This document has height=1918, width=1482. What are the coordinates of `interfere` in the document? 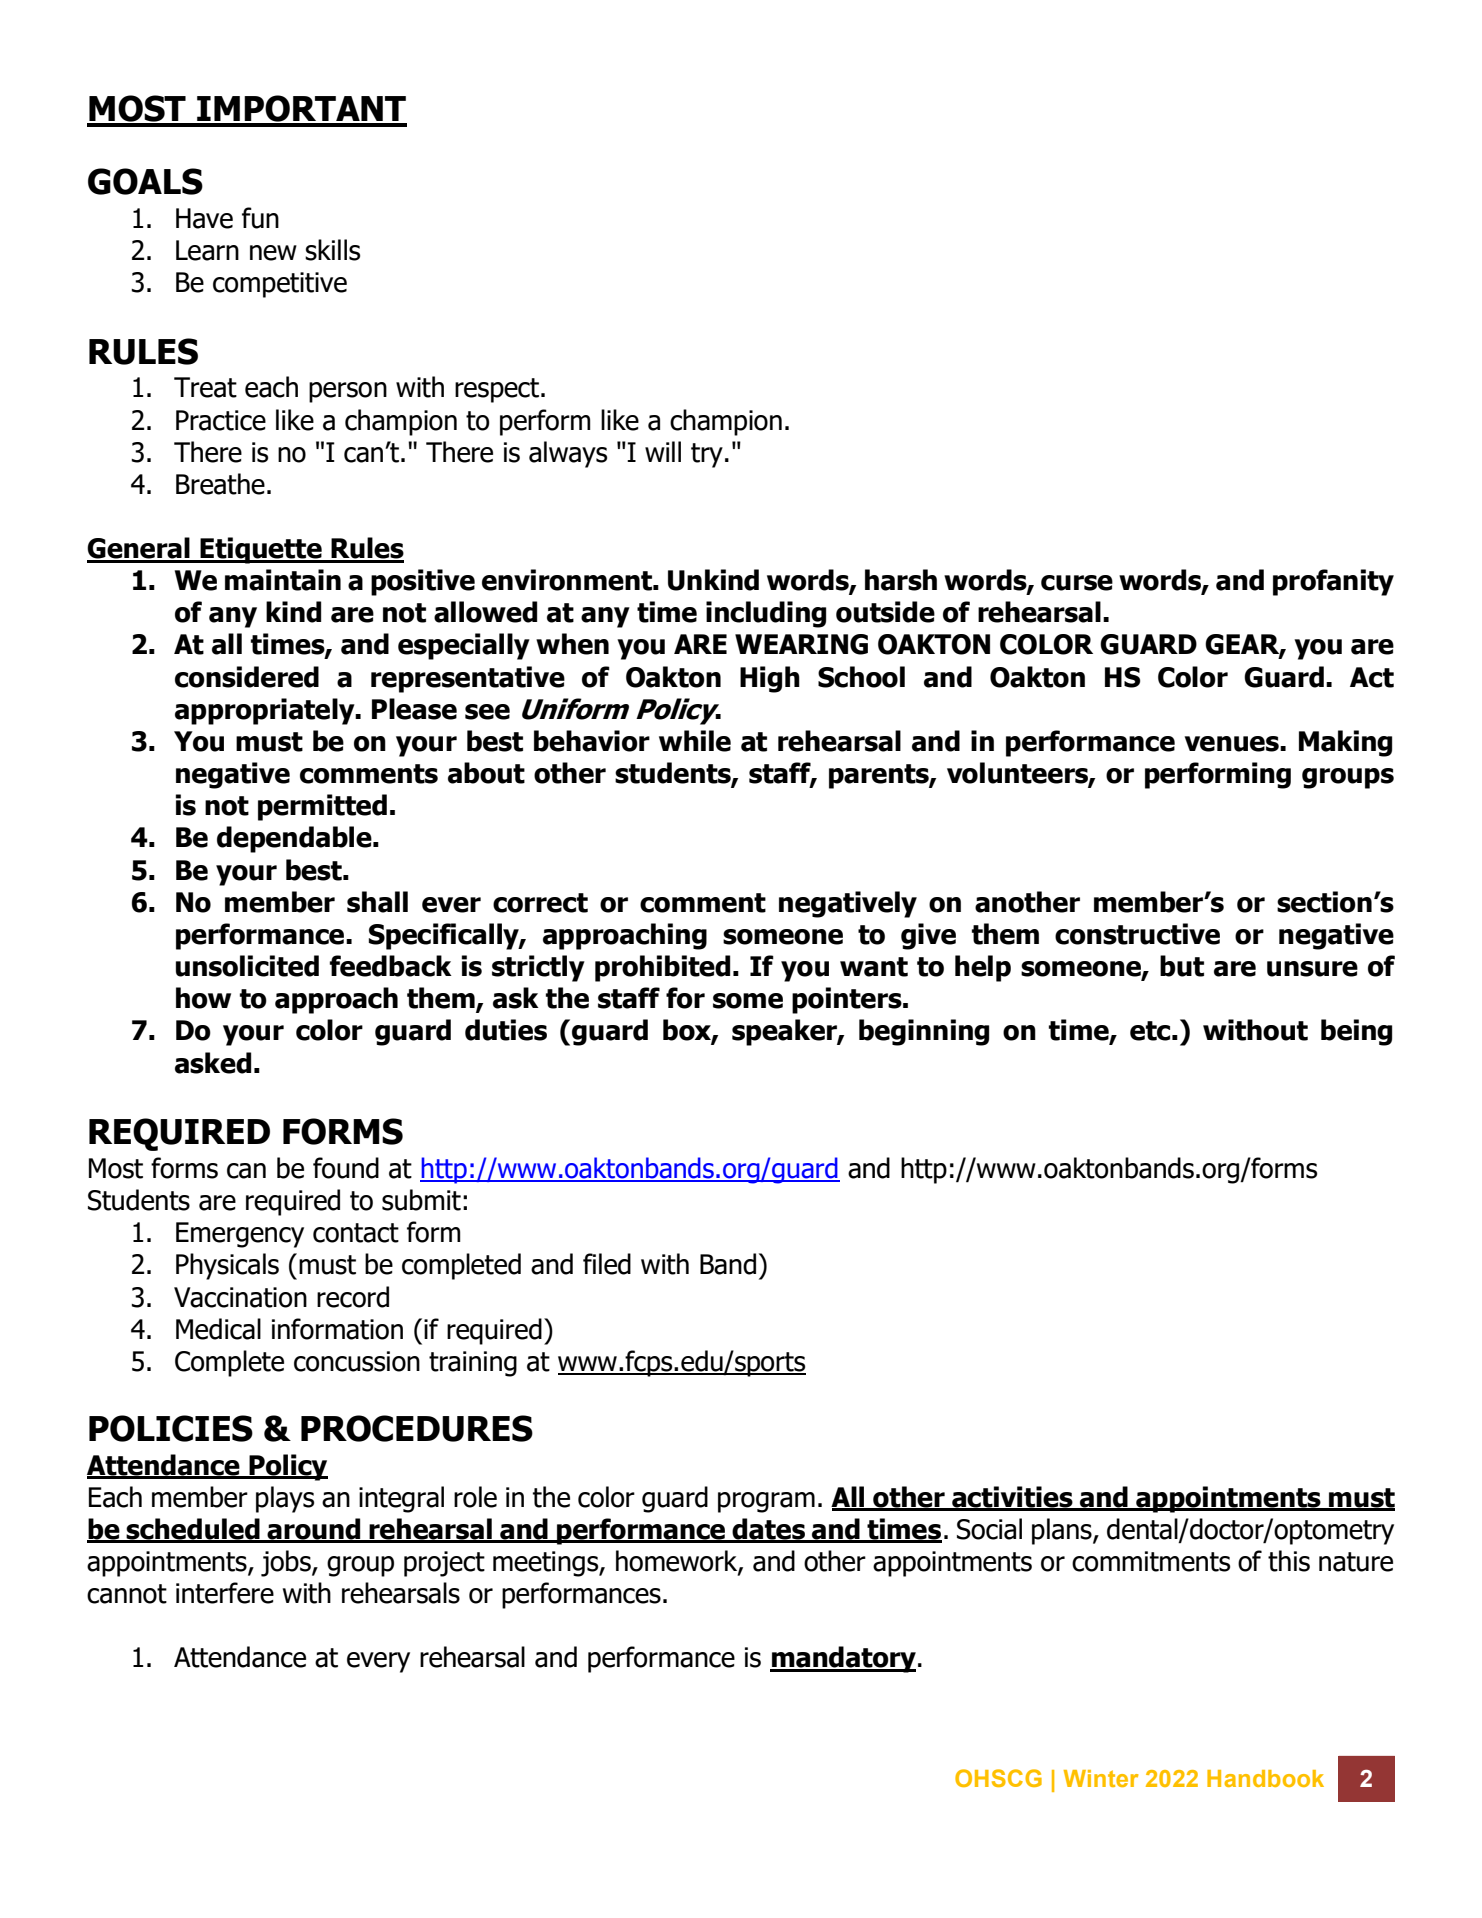 It's located at (225, 1593).
